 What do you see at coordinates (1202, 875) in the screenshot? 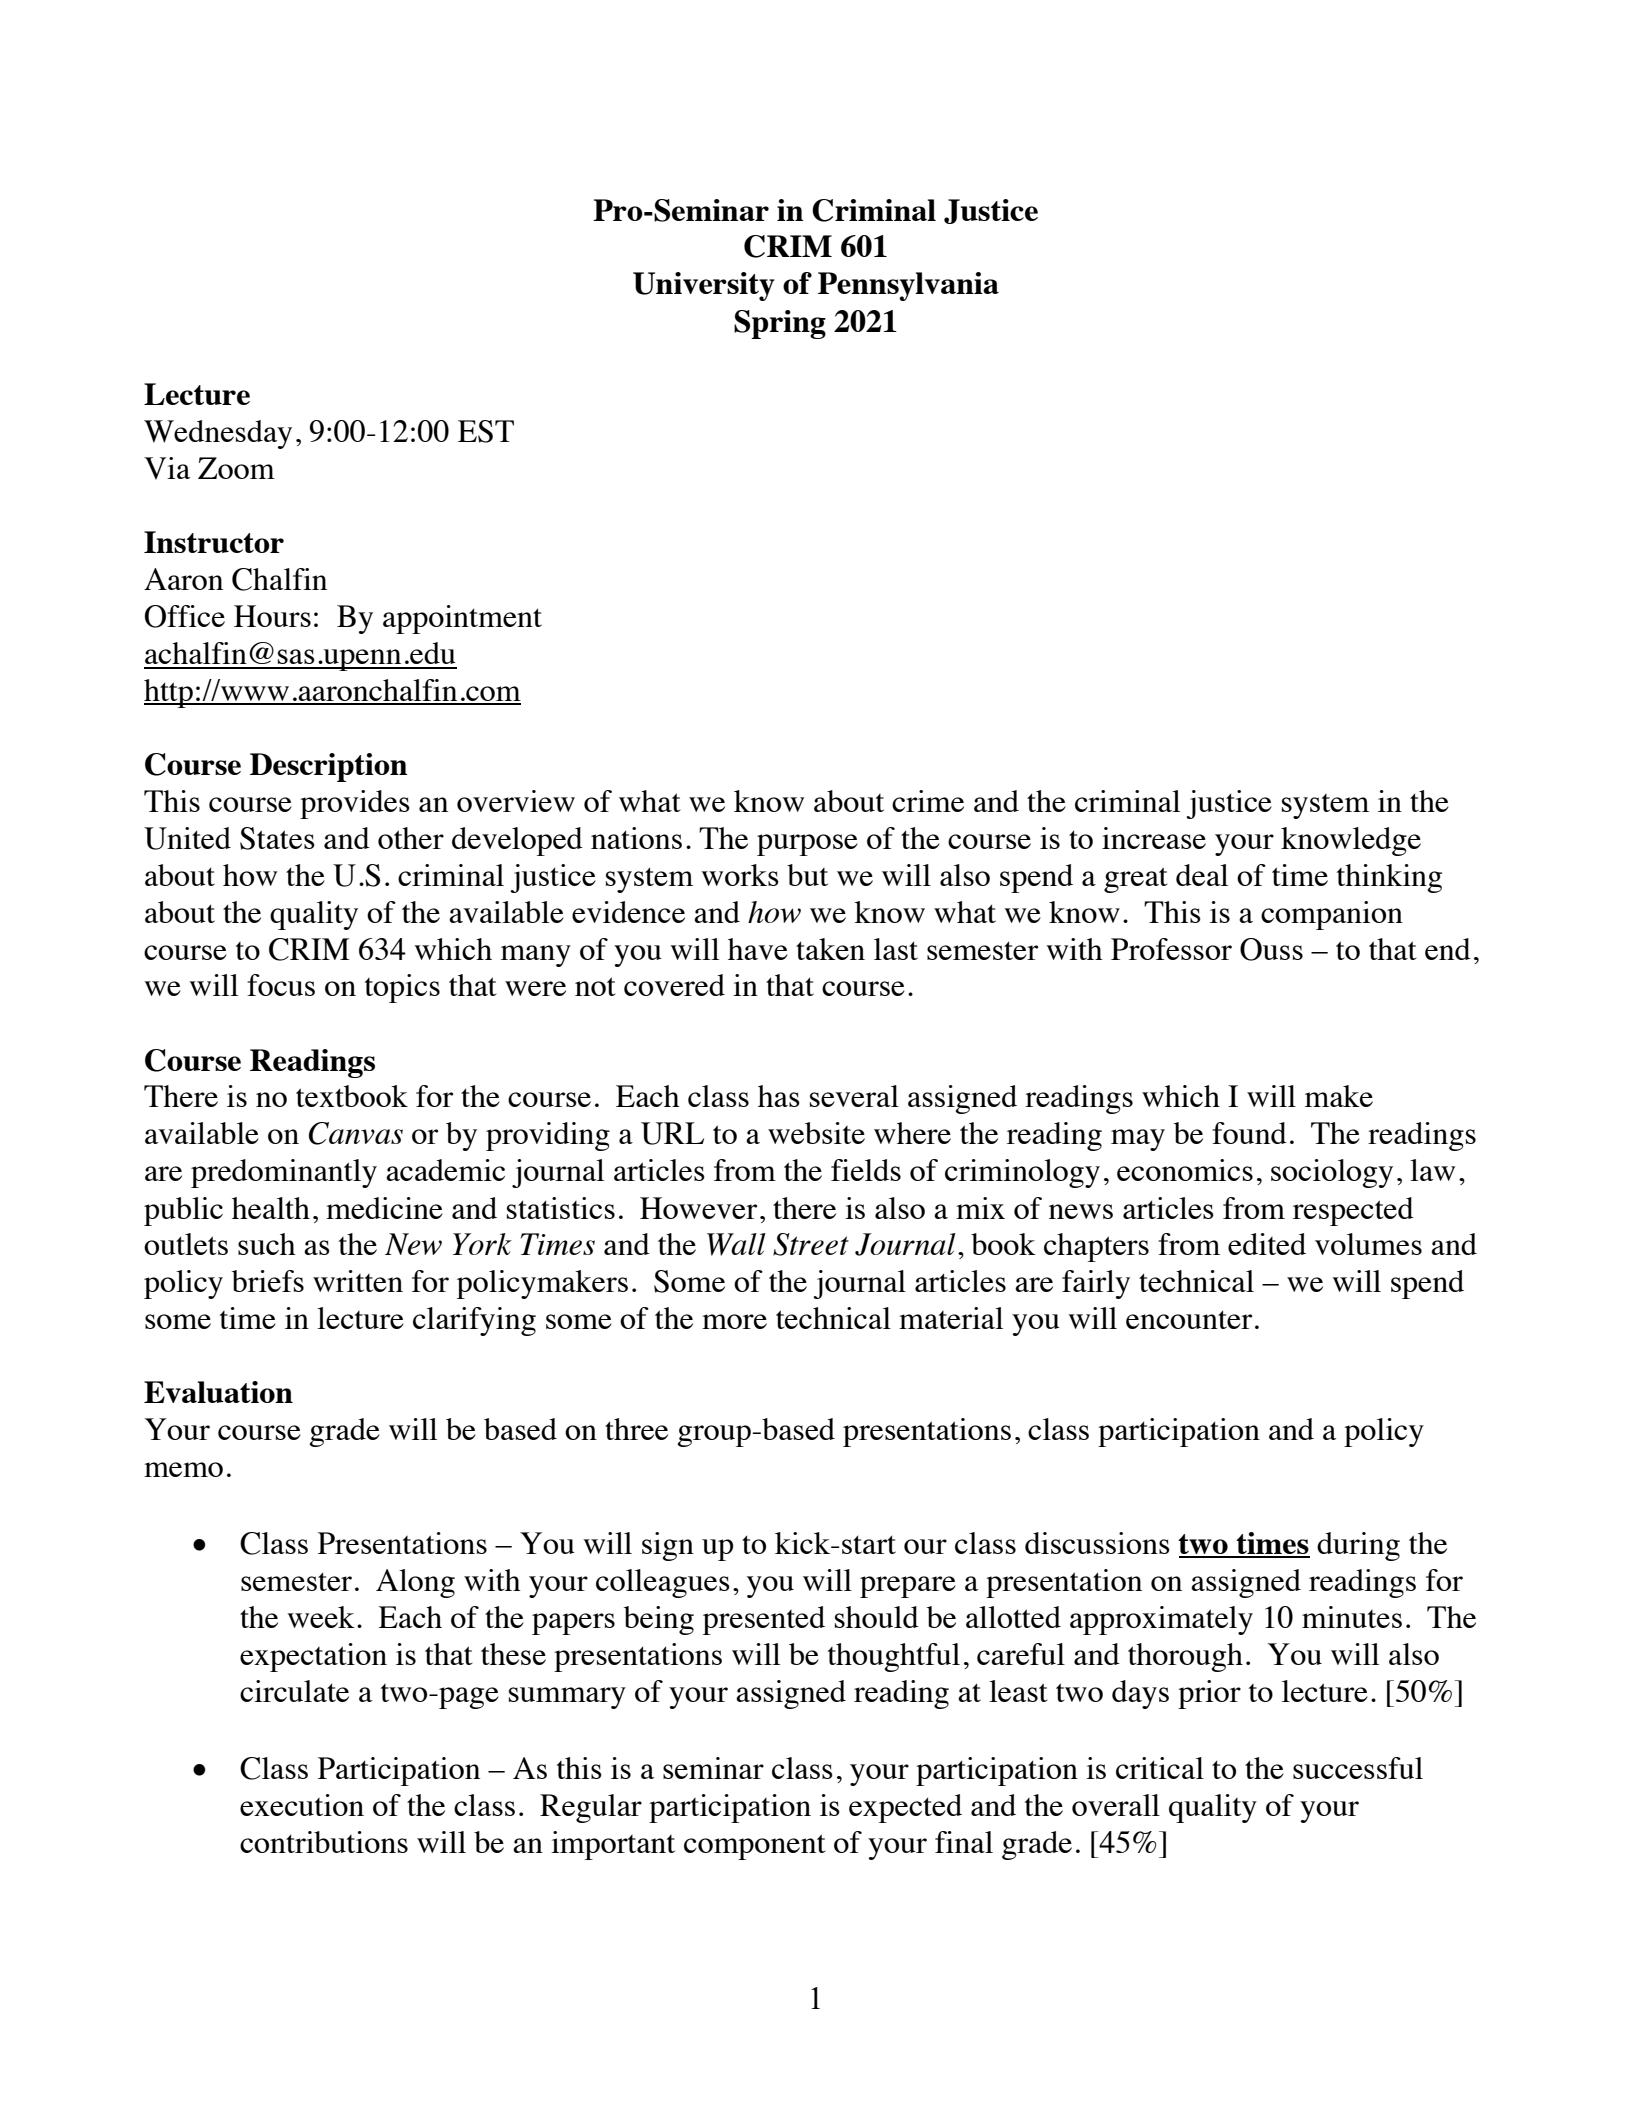
I see `deal` at bounding box center [1202, 875].
